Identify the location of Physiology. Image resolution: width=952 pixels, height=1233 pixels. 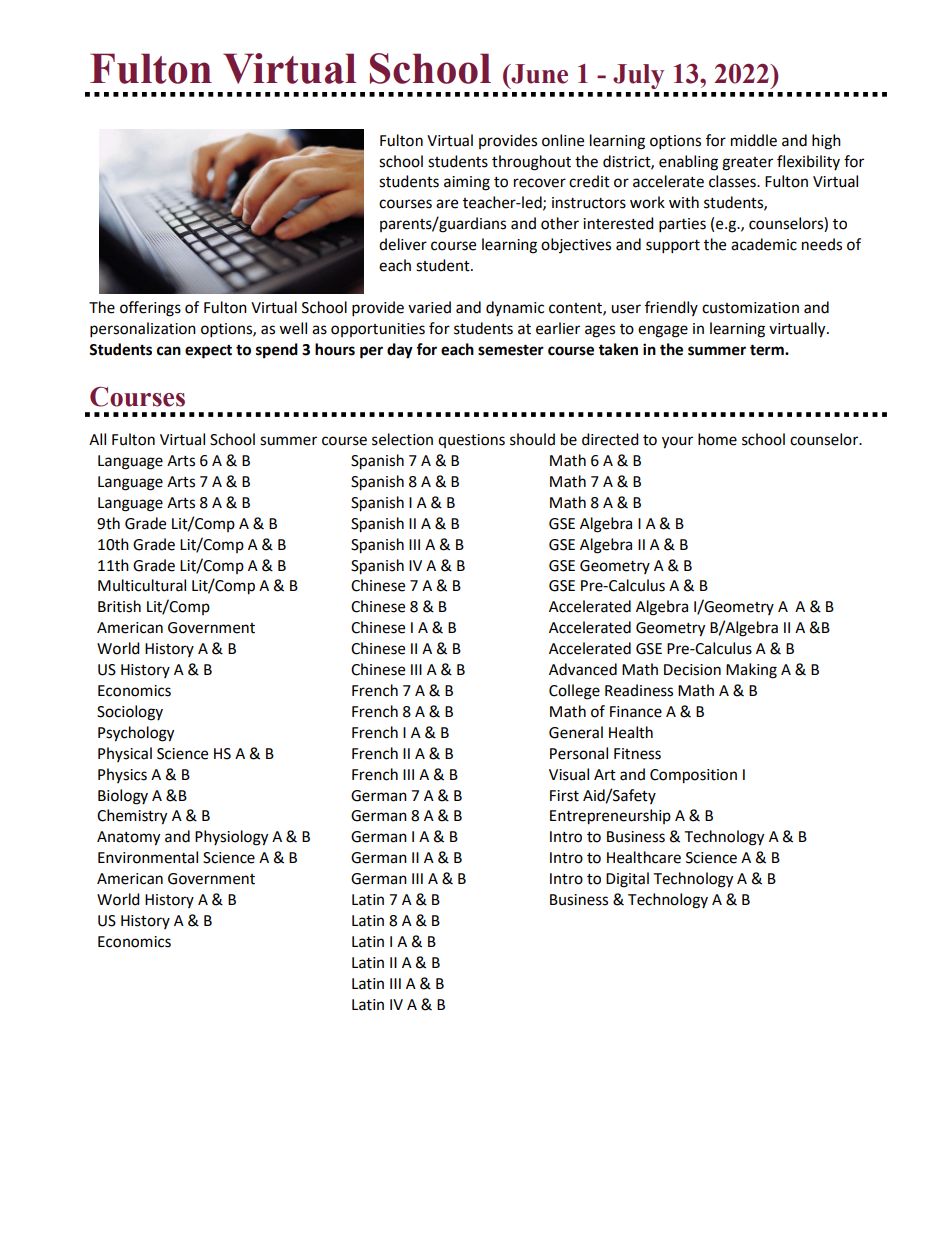
(231, 838).
